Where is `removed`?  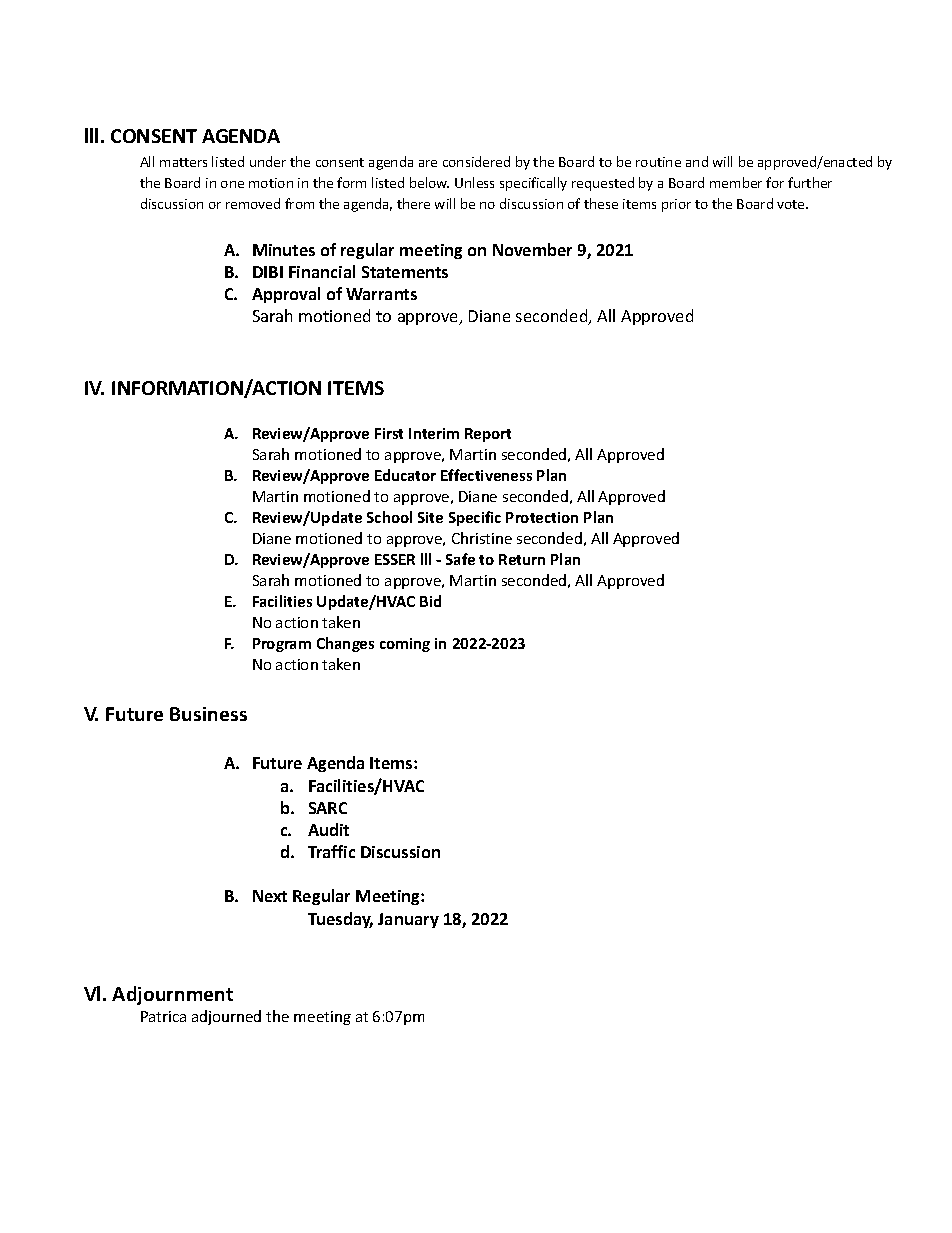
removed is located at coordinates (253, 203).
